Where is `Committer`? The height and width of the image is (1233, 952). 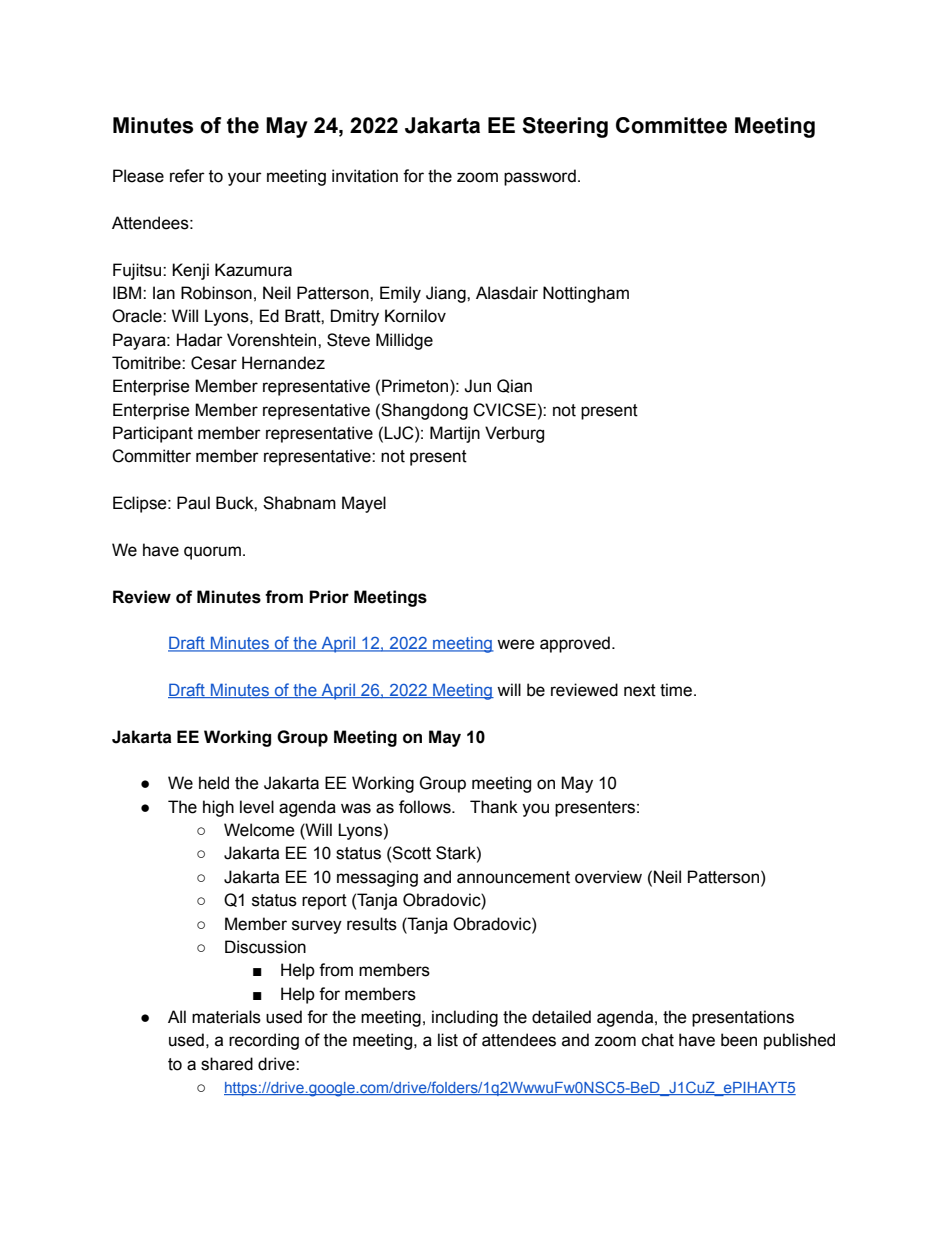
Committer is located at coordinates (151, 456).
